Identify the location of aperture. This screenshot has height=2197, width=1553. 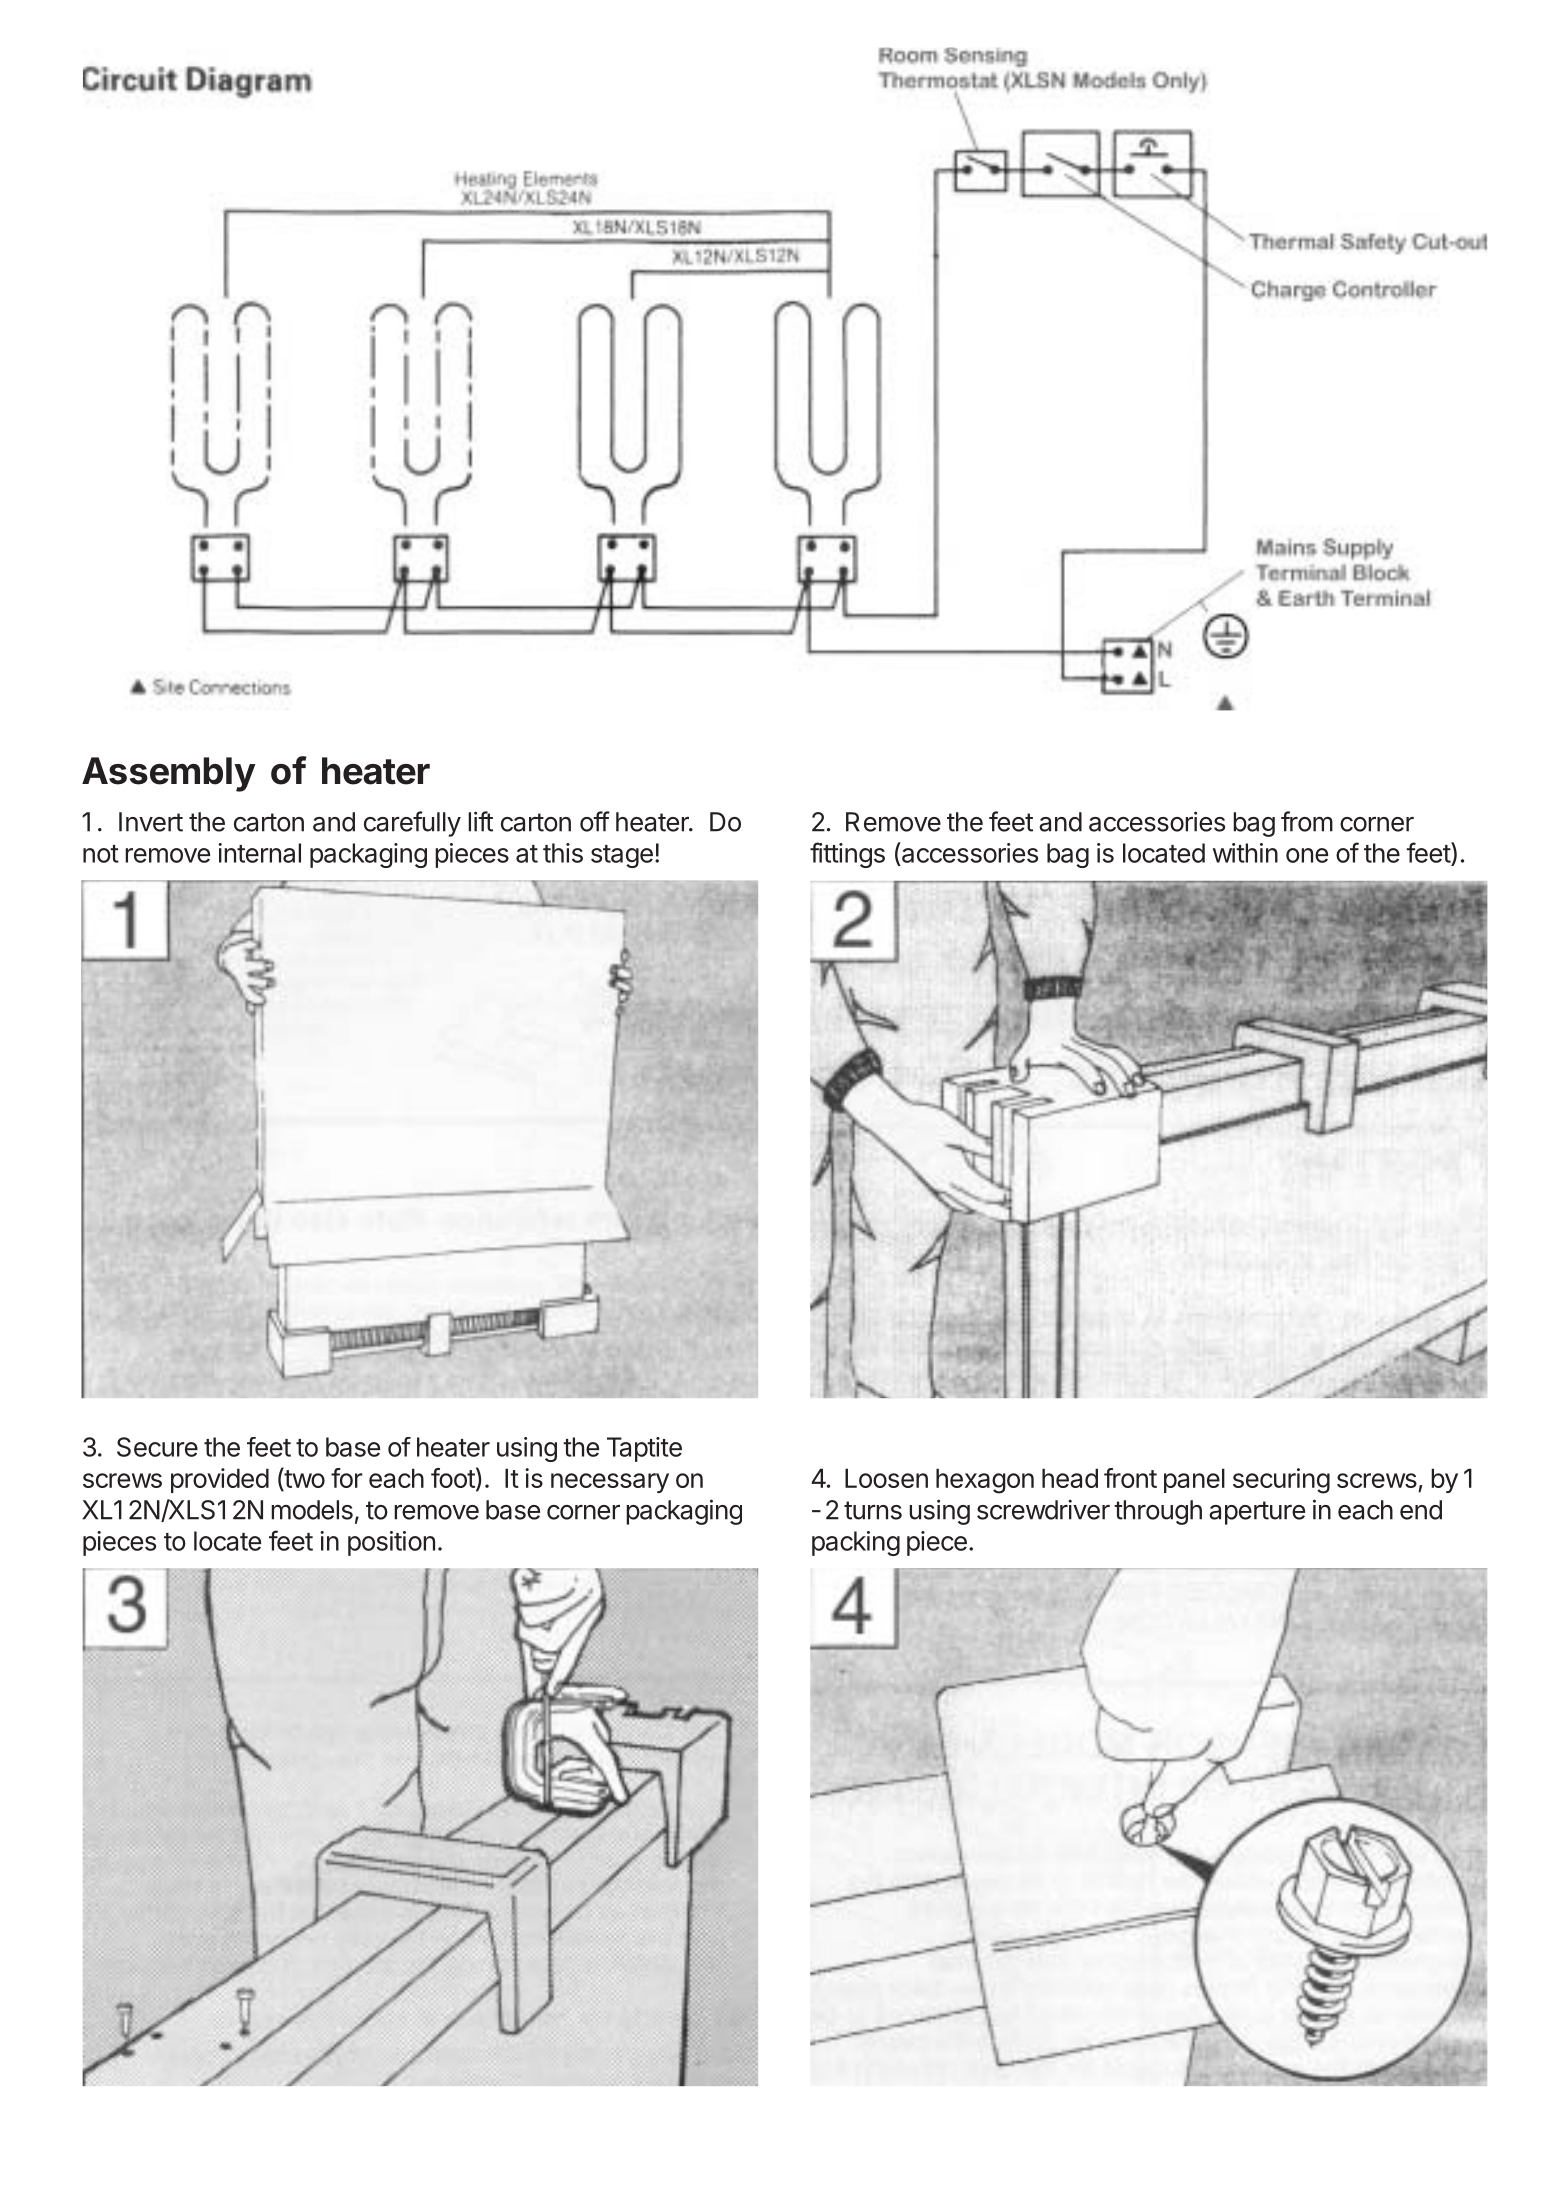
(1257, 1513).
